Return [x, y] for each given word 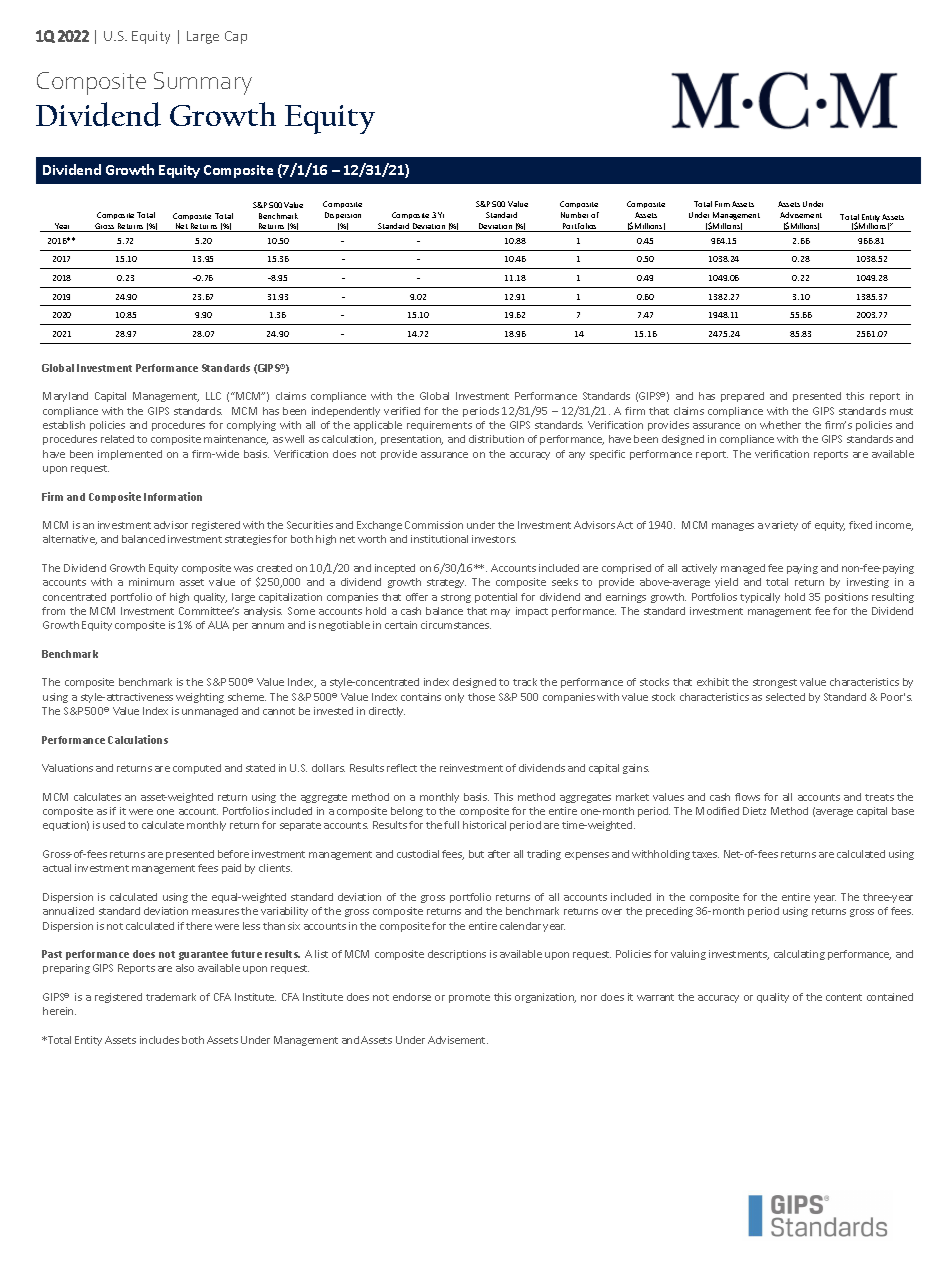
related [117, 439]
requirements [439, 426]
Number [574, 215]
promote [469, 998]
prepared [742, 397]
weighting [200, 698]
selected [785, 697]
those [481, 697]
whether [780, 425]
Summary [203, 83]
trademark [171, 997]
